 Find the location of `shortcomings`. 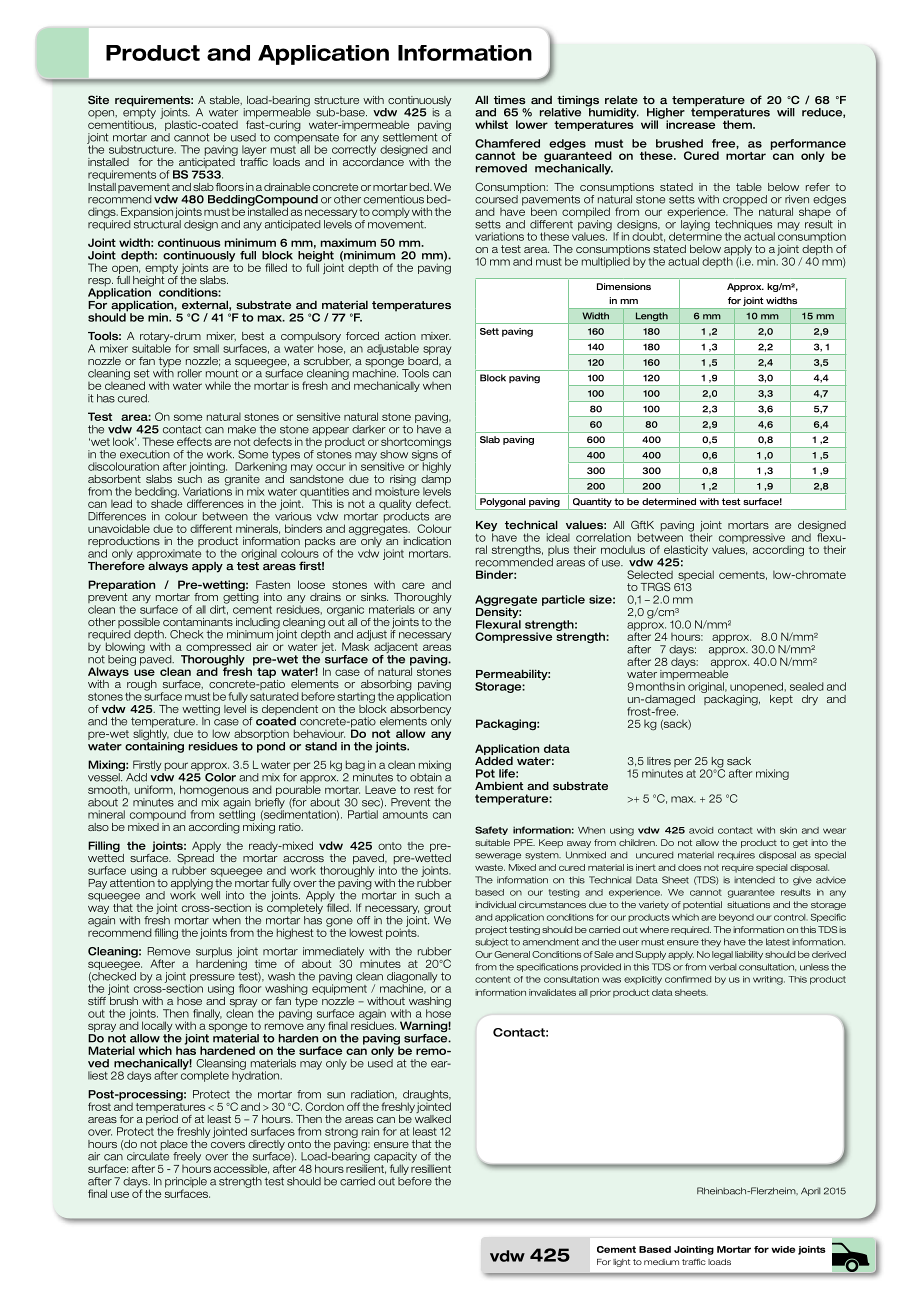

shortcomings is located at coordinates (416, 444).
